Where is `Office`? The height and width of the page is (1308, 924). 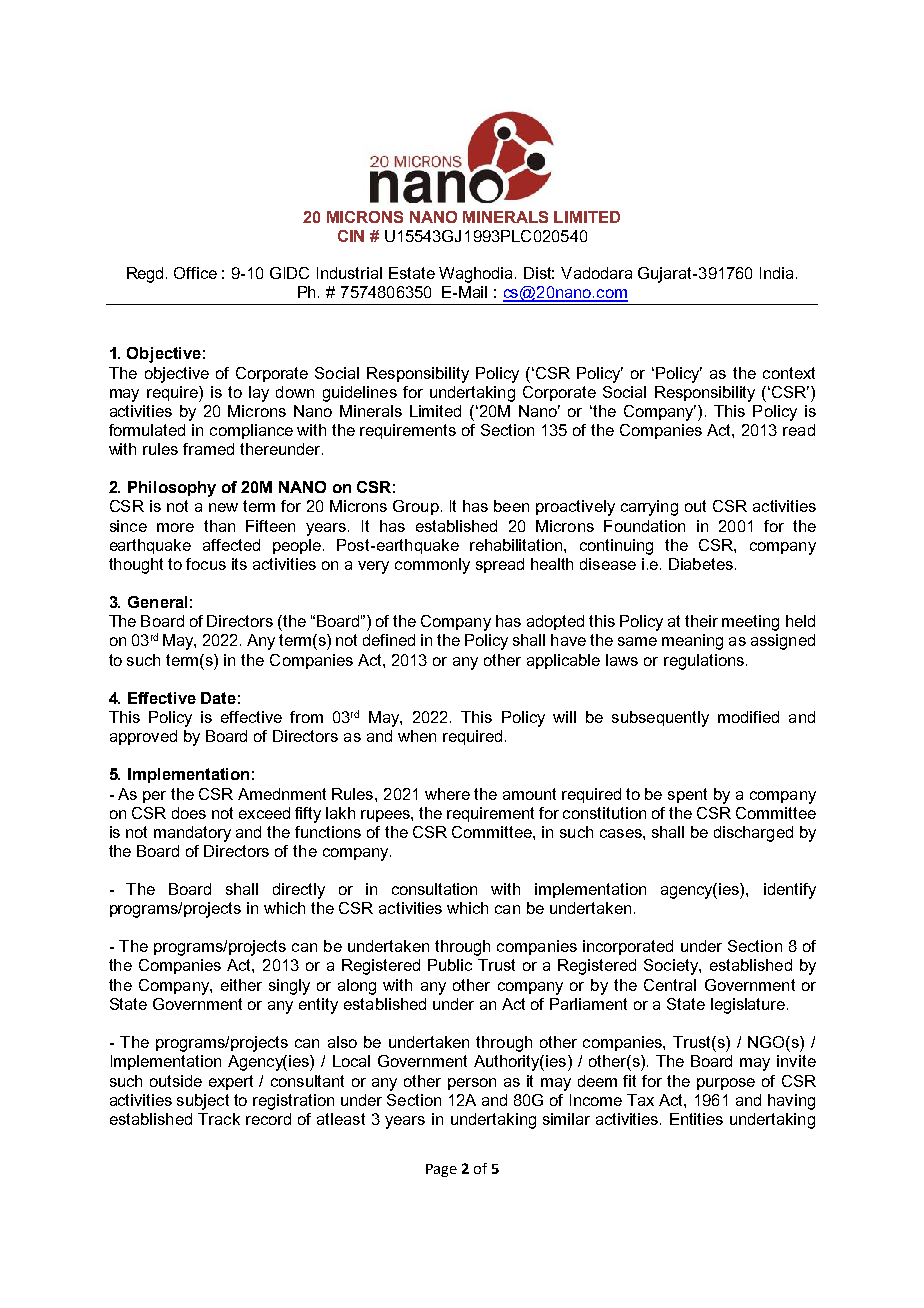 Office is located at coordinates (195, 273).
